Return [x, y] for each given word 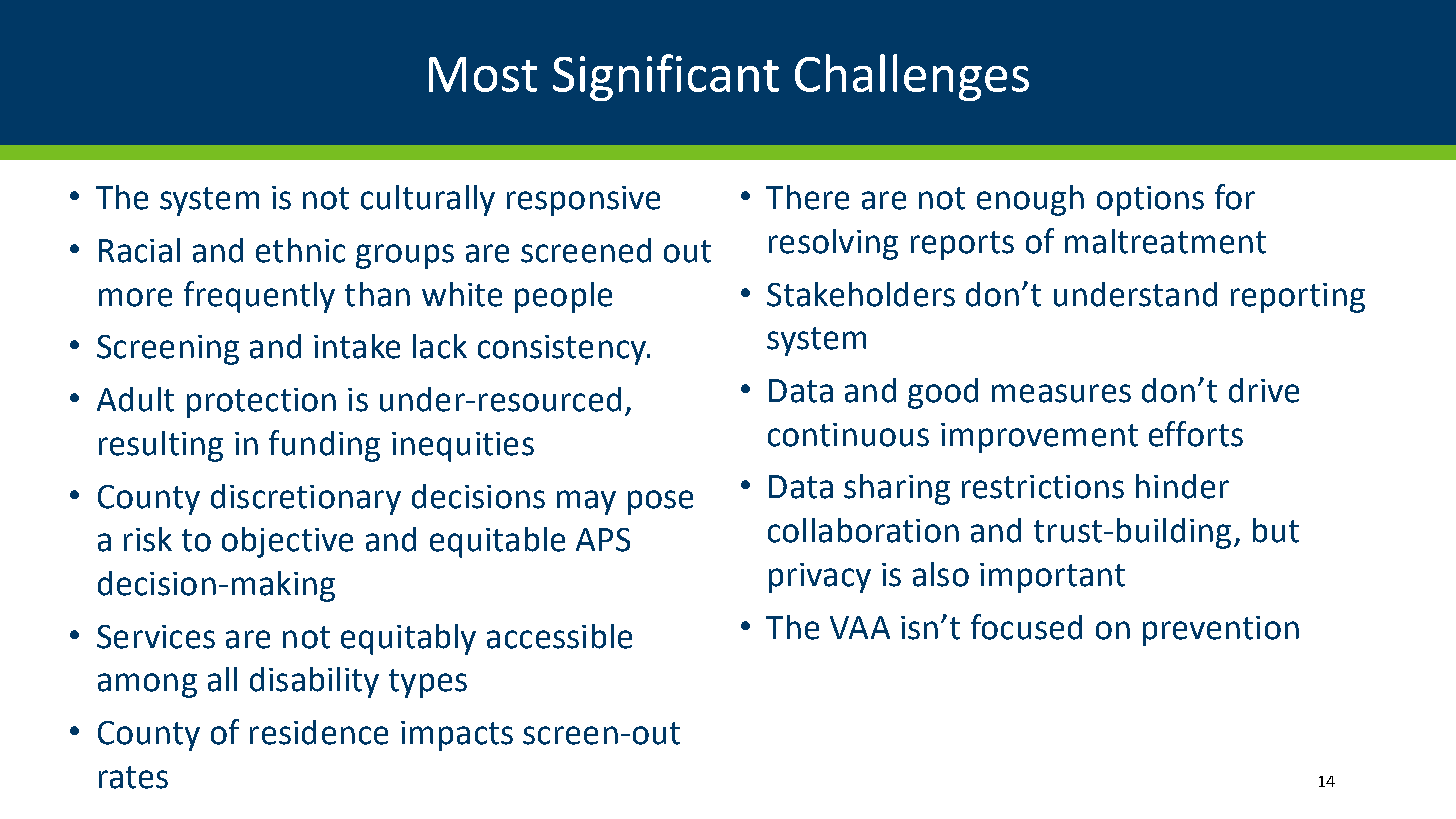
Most [483, 74]
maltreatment [1165, 241]
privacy [820, 578]
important [1052, 578]
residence [319, 732]
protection [261, 403]
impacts [457, 736]
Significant [666, 77]
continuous [848, 435]
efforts [1196, 434]
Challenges [912, 77]
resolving [833, 244]
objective [287, 542]
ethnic [300, 250]
